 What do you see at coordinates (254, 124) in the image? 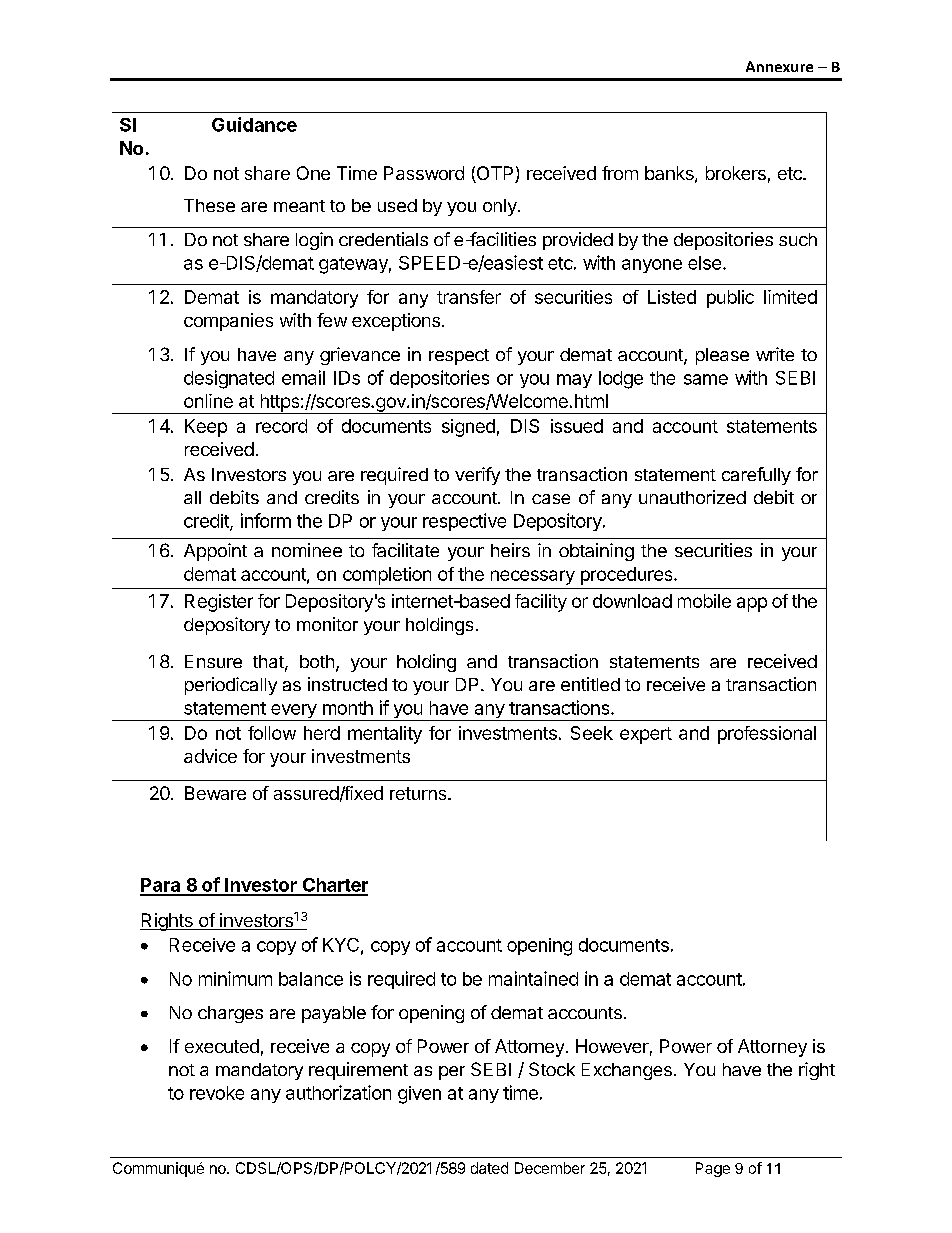
I see `Guidance` at bounding box center [254, 124].
